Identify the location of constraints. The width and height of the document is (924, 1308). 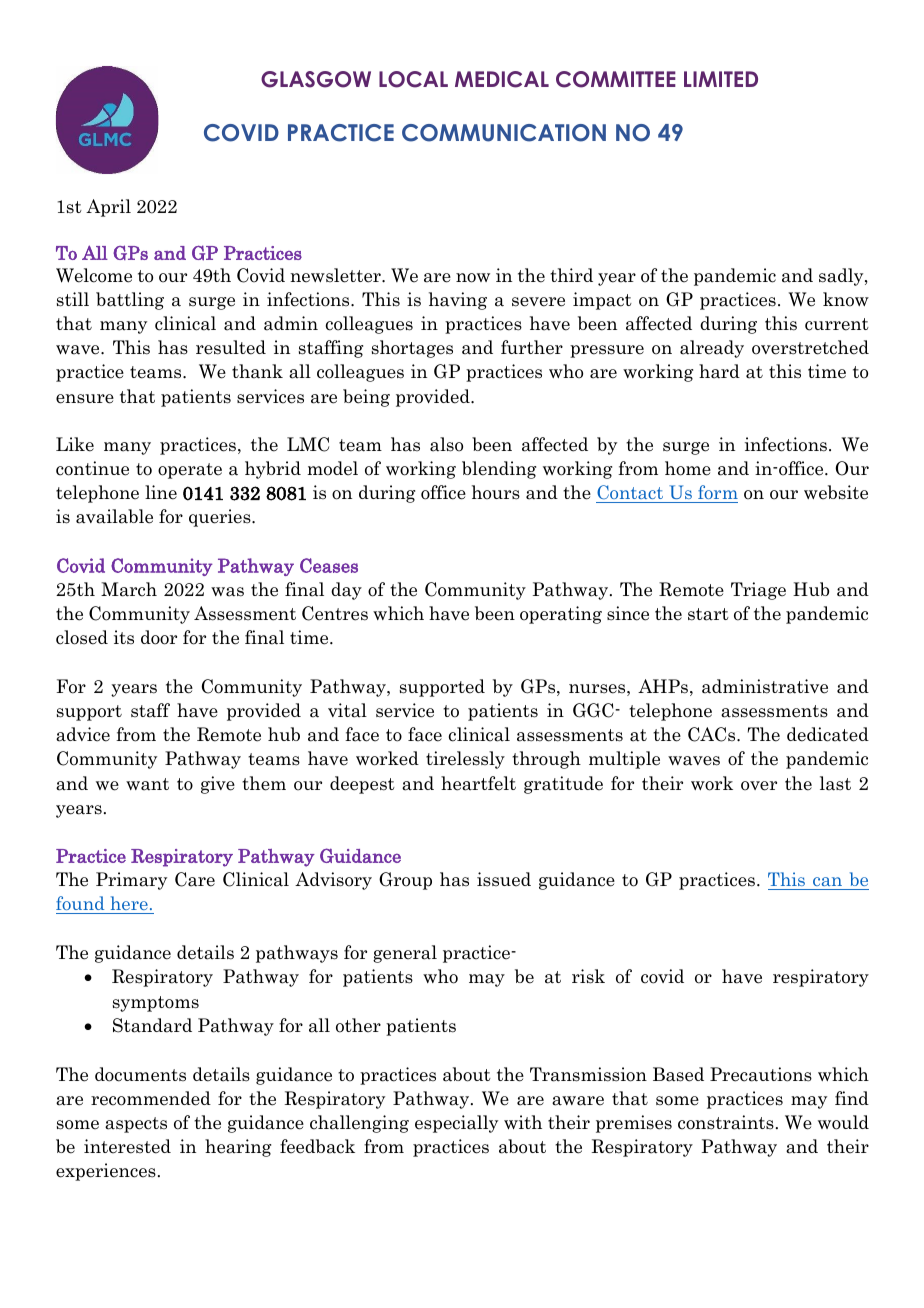
(726, 1122).
